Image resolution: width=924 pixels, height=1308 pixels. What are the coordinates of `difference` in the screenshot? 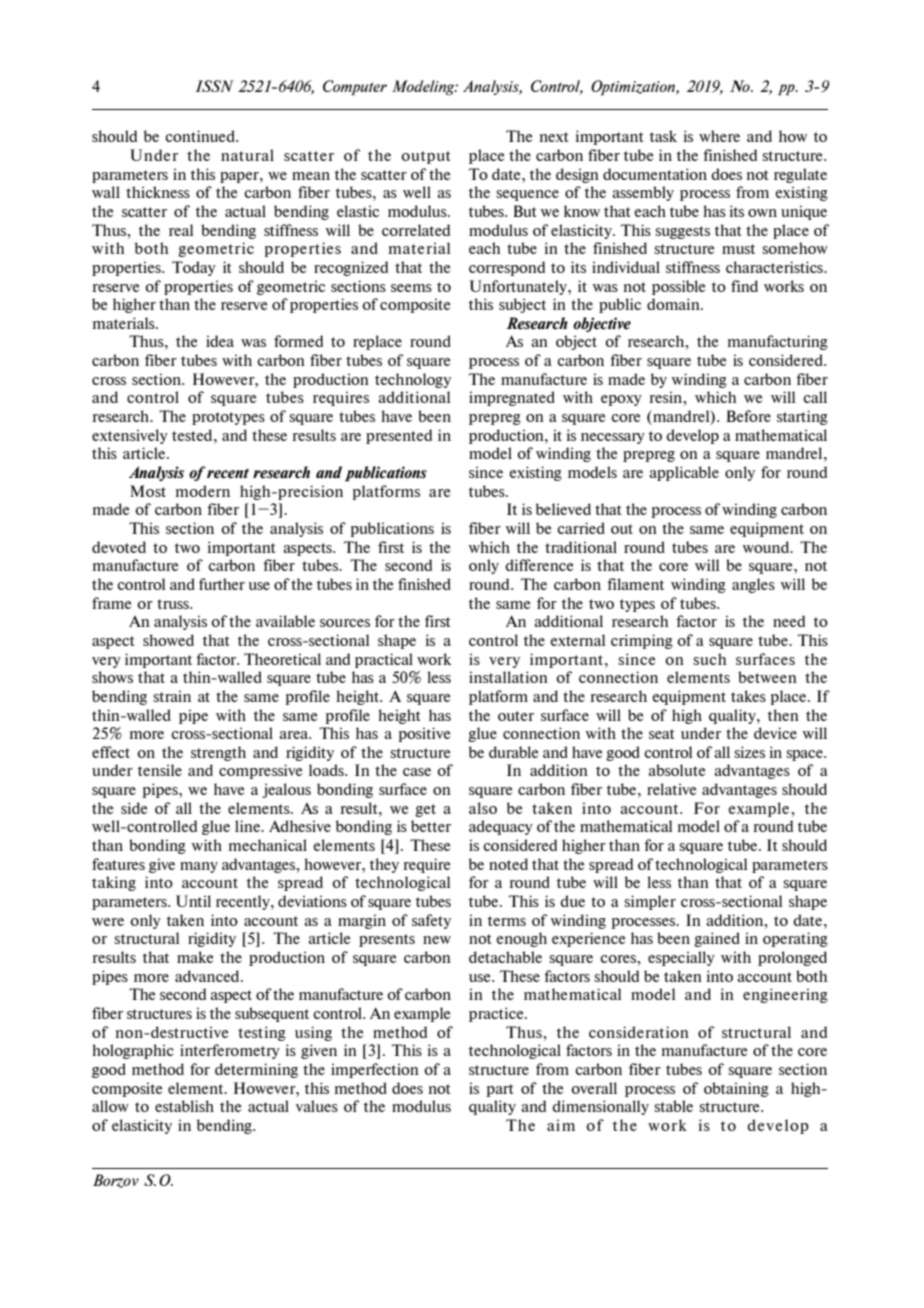 It's located at (539, 565).
